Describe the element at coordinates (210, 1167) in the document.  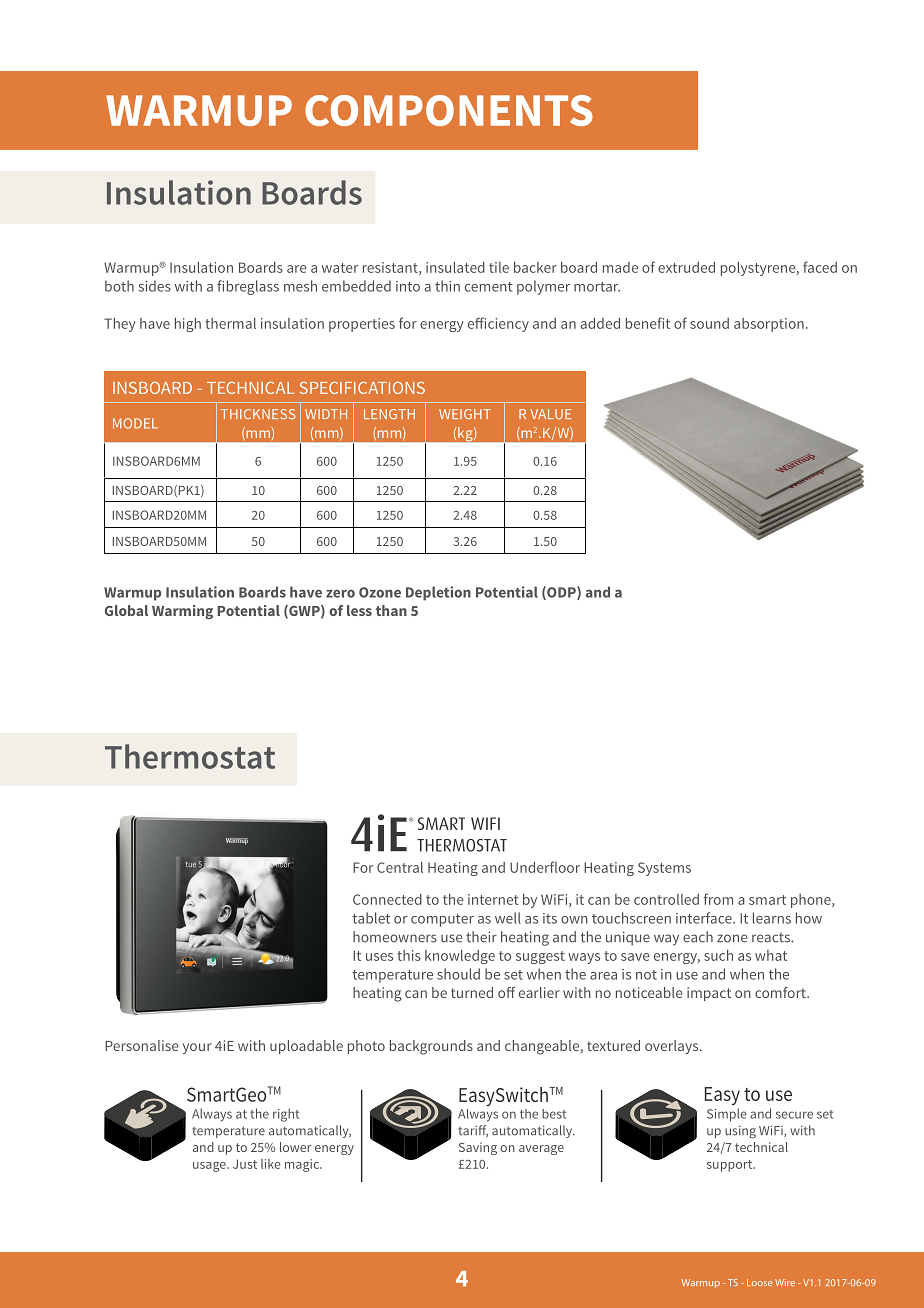
I see `usage` at that location.
